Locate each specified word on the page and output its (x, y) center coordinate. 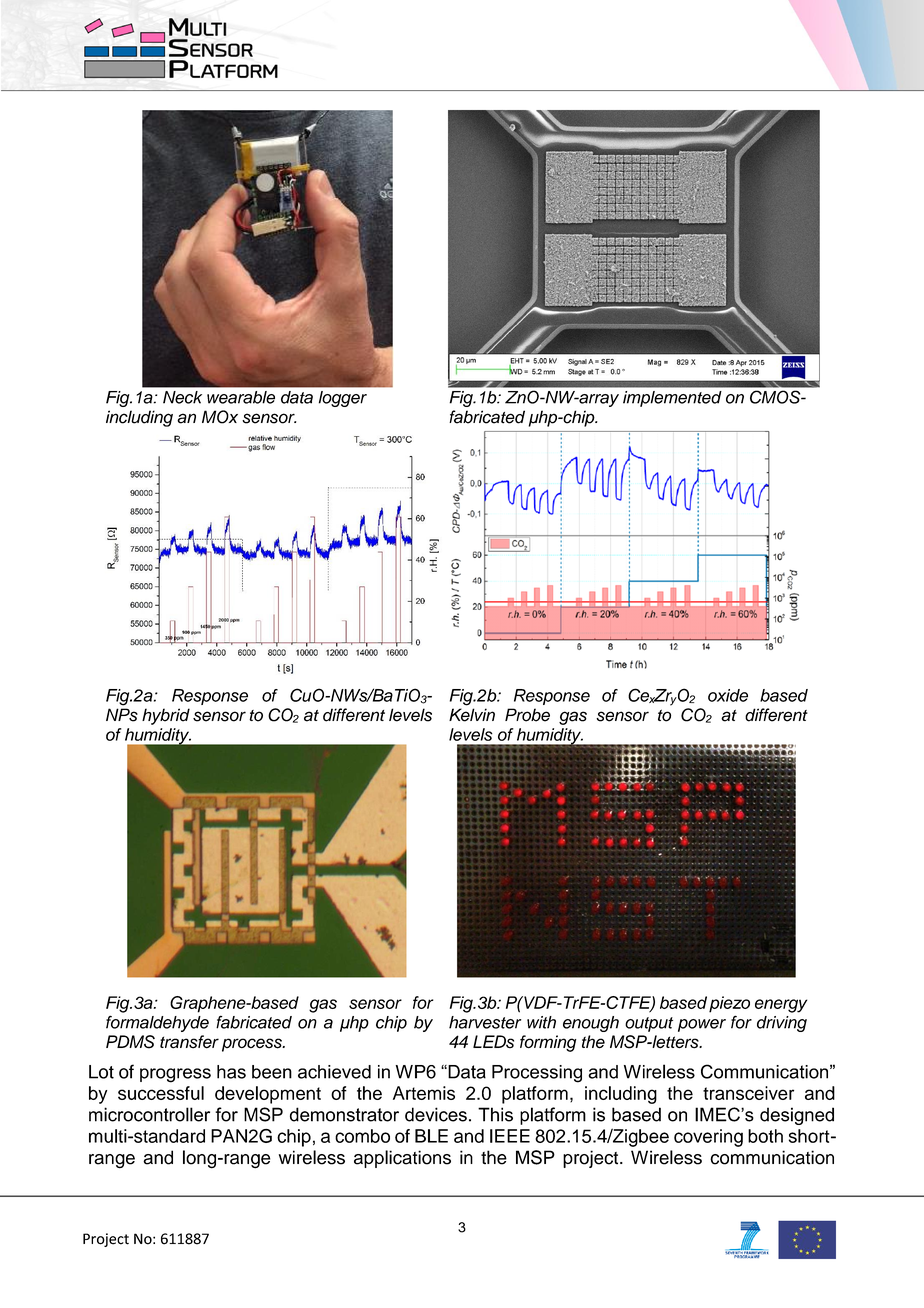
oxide (728, 695)
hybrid (166, 716)
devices (436, 1114)
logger (343, 399)
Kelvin (472, 715)
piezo (729, 1004)
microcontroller (149, 1114)
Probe (527, 715)
